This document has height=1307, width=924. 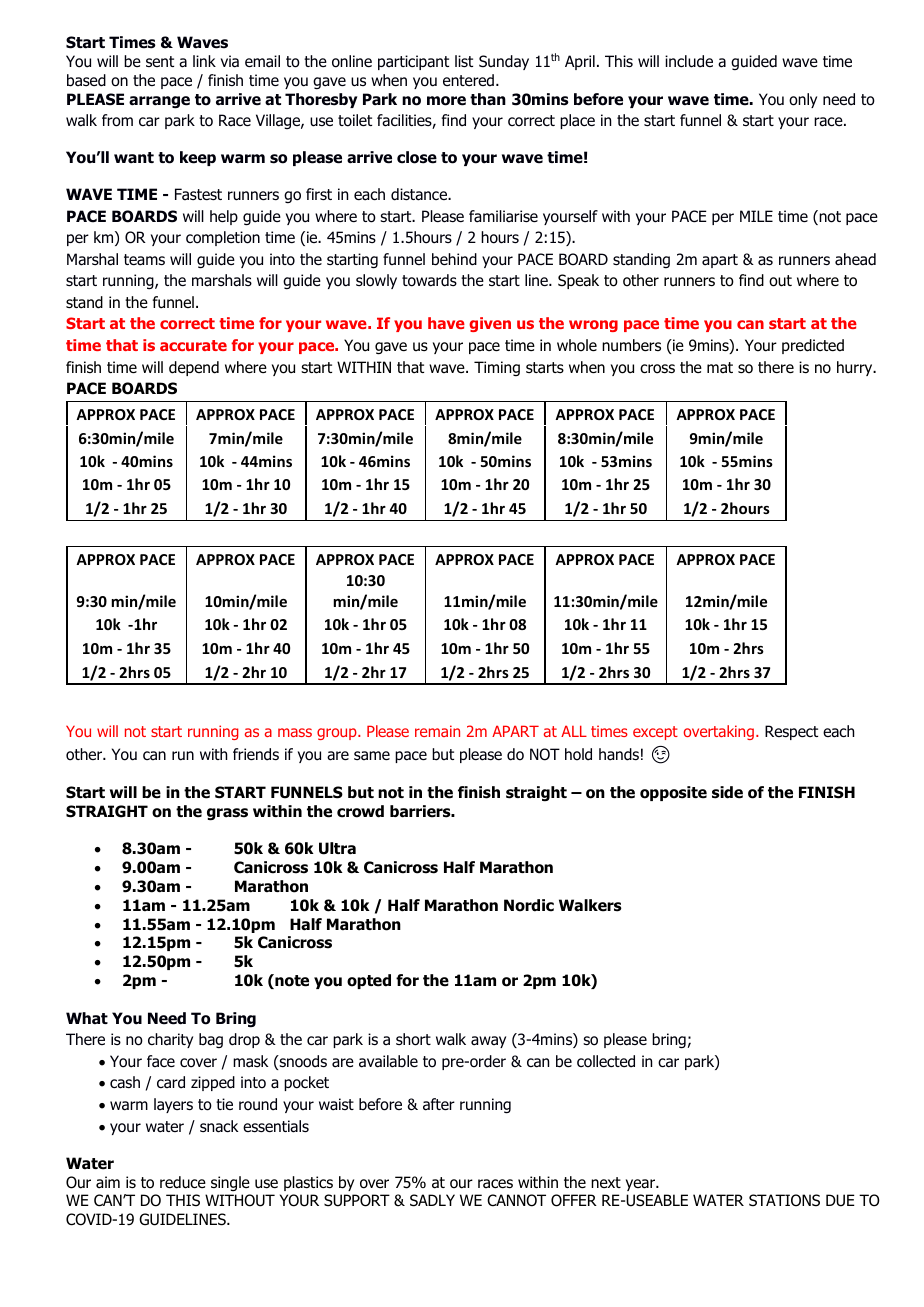 I want to click on Timing, so click(x=497, y=368).
